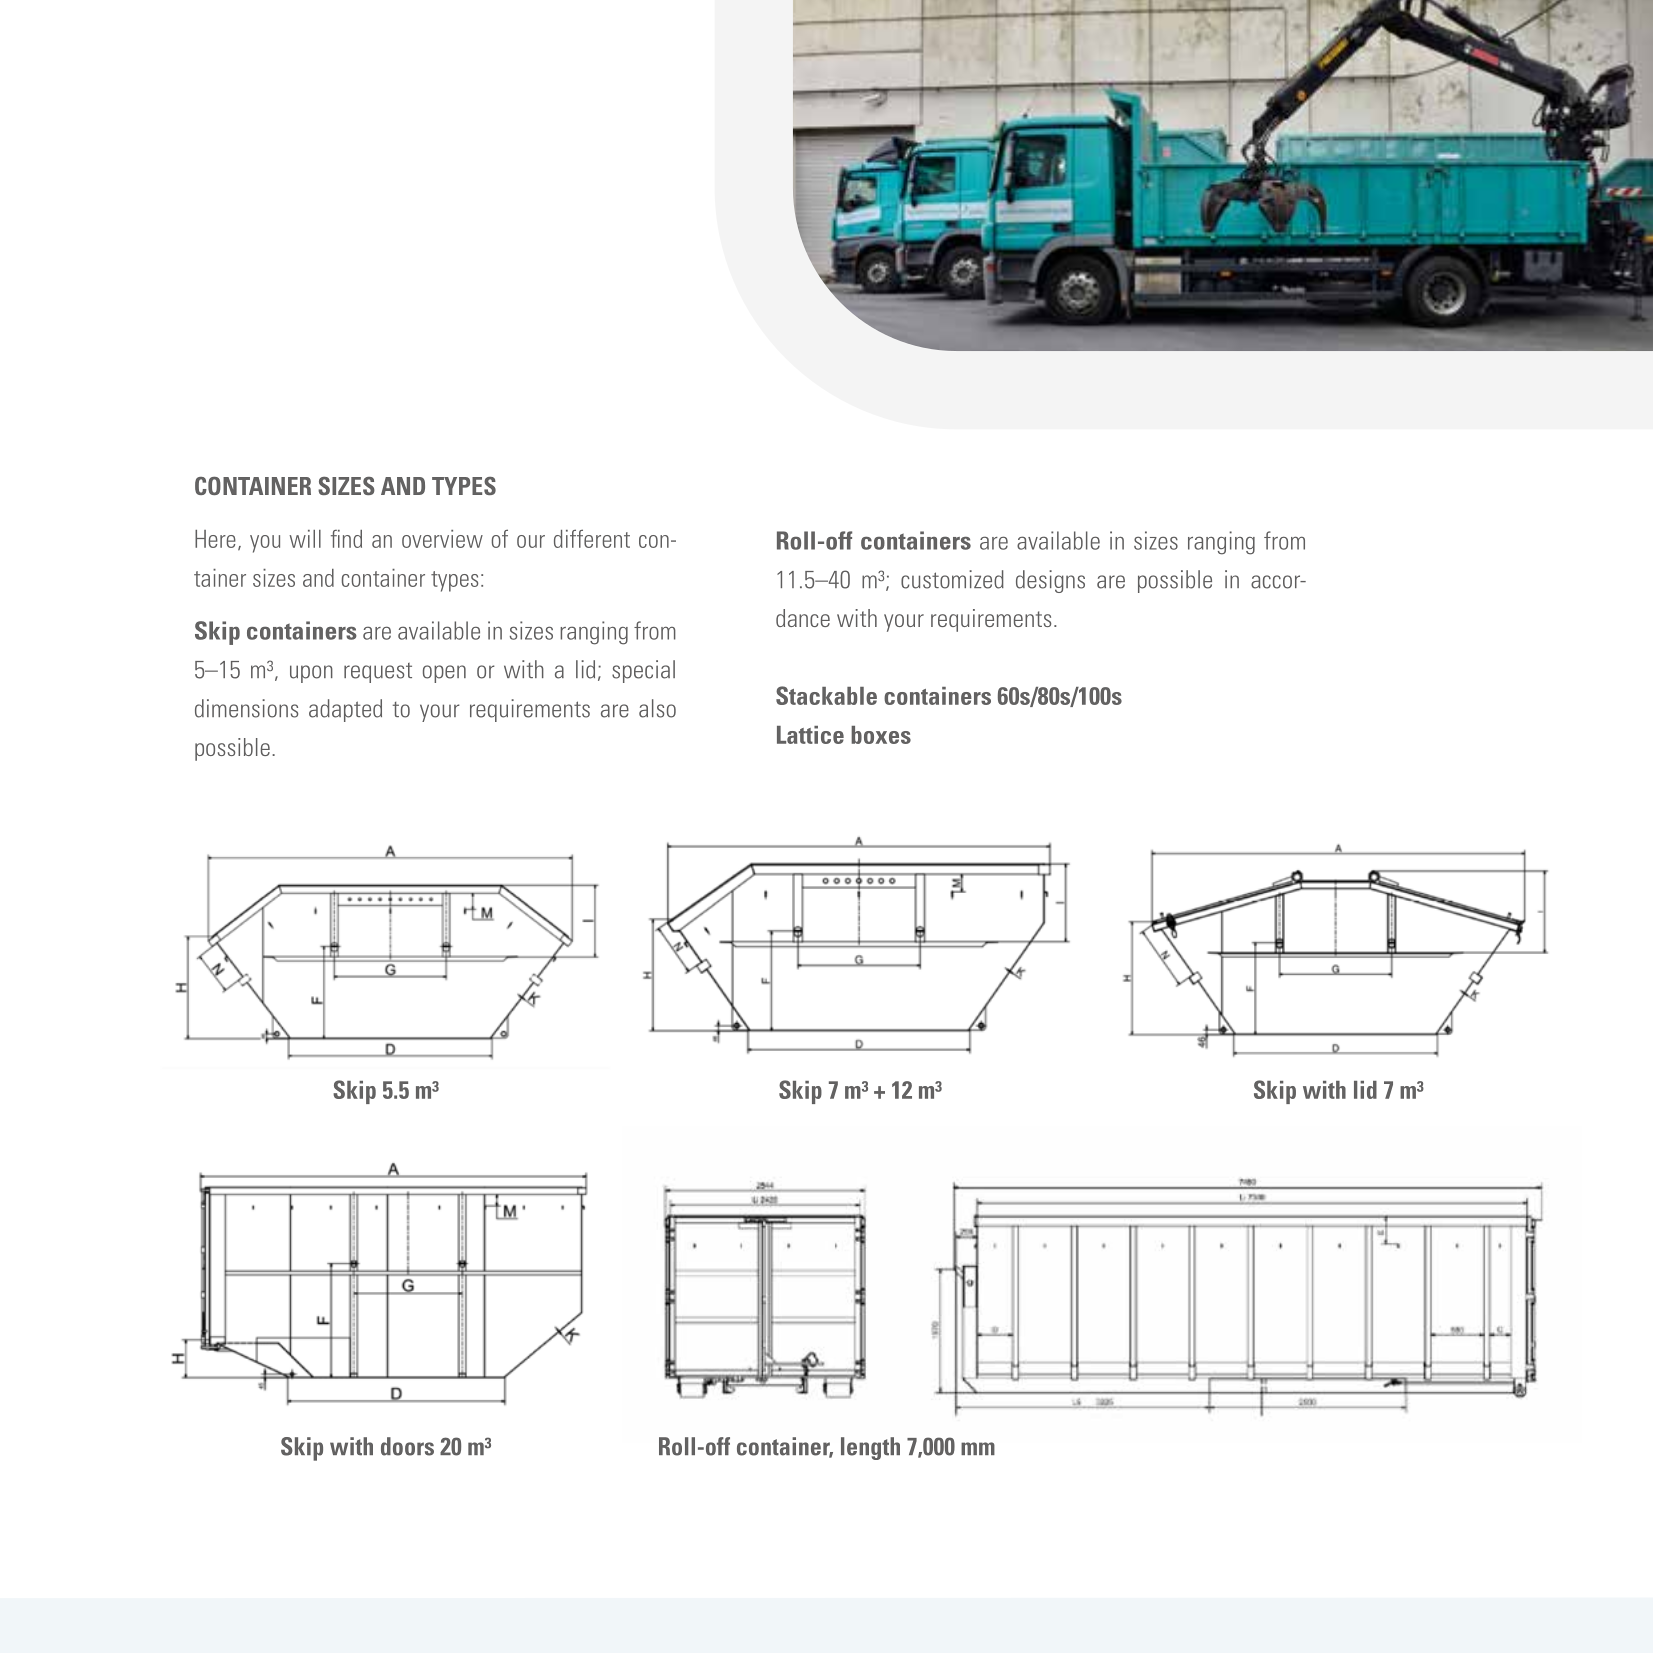  Describe the element at coordinates (592, 538) in the page. I see `different` at that location.
